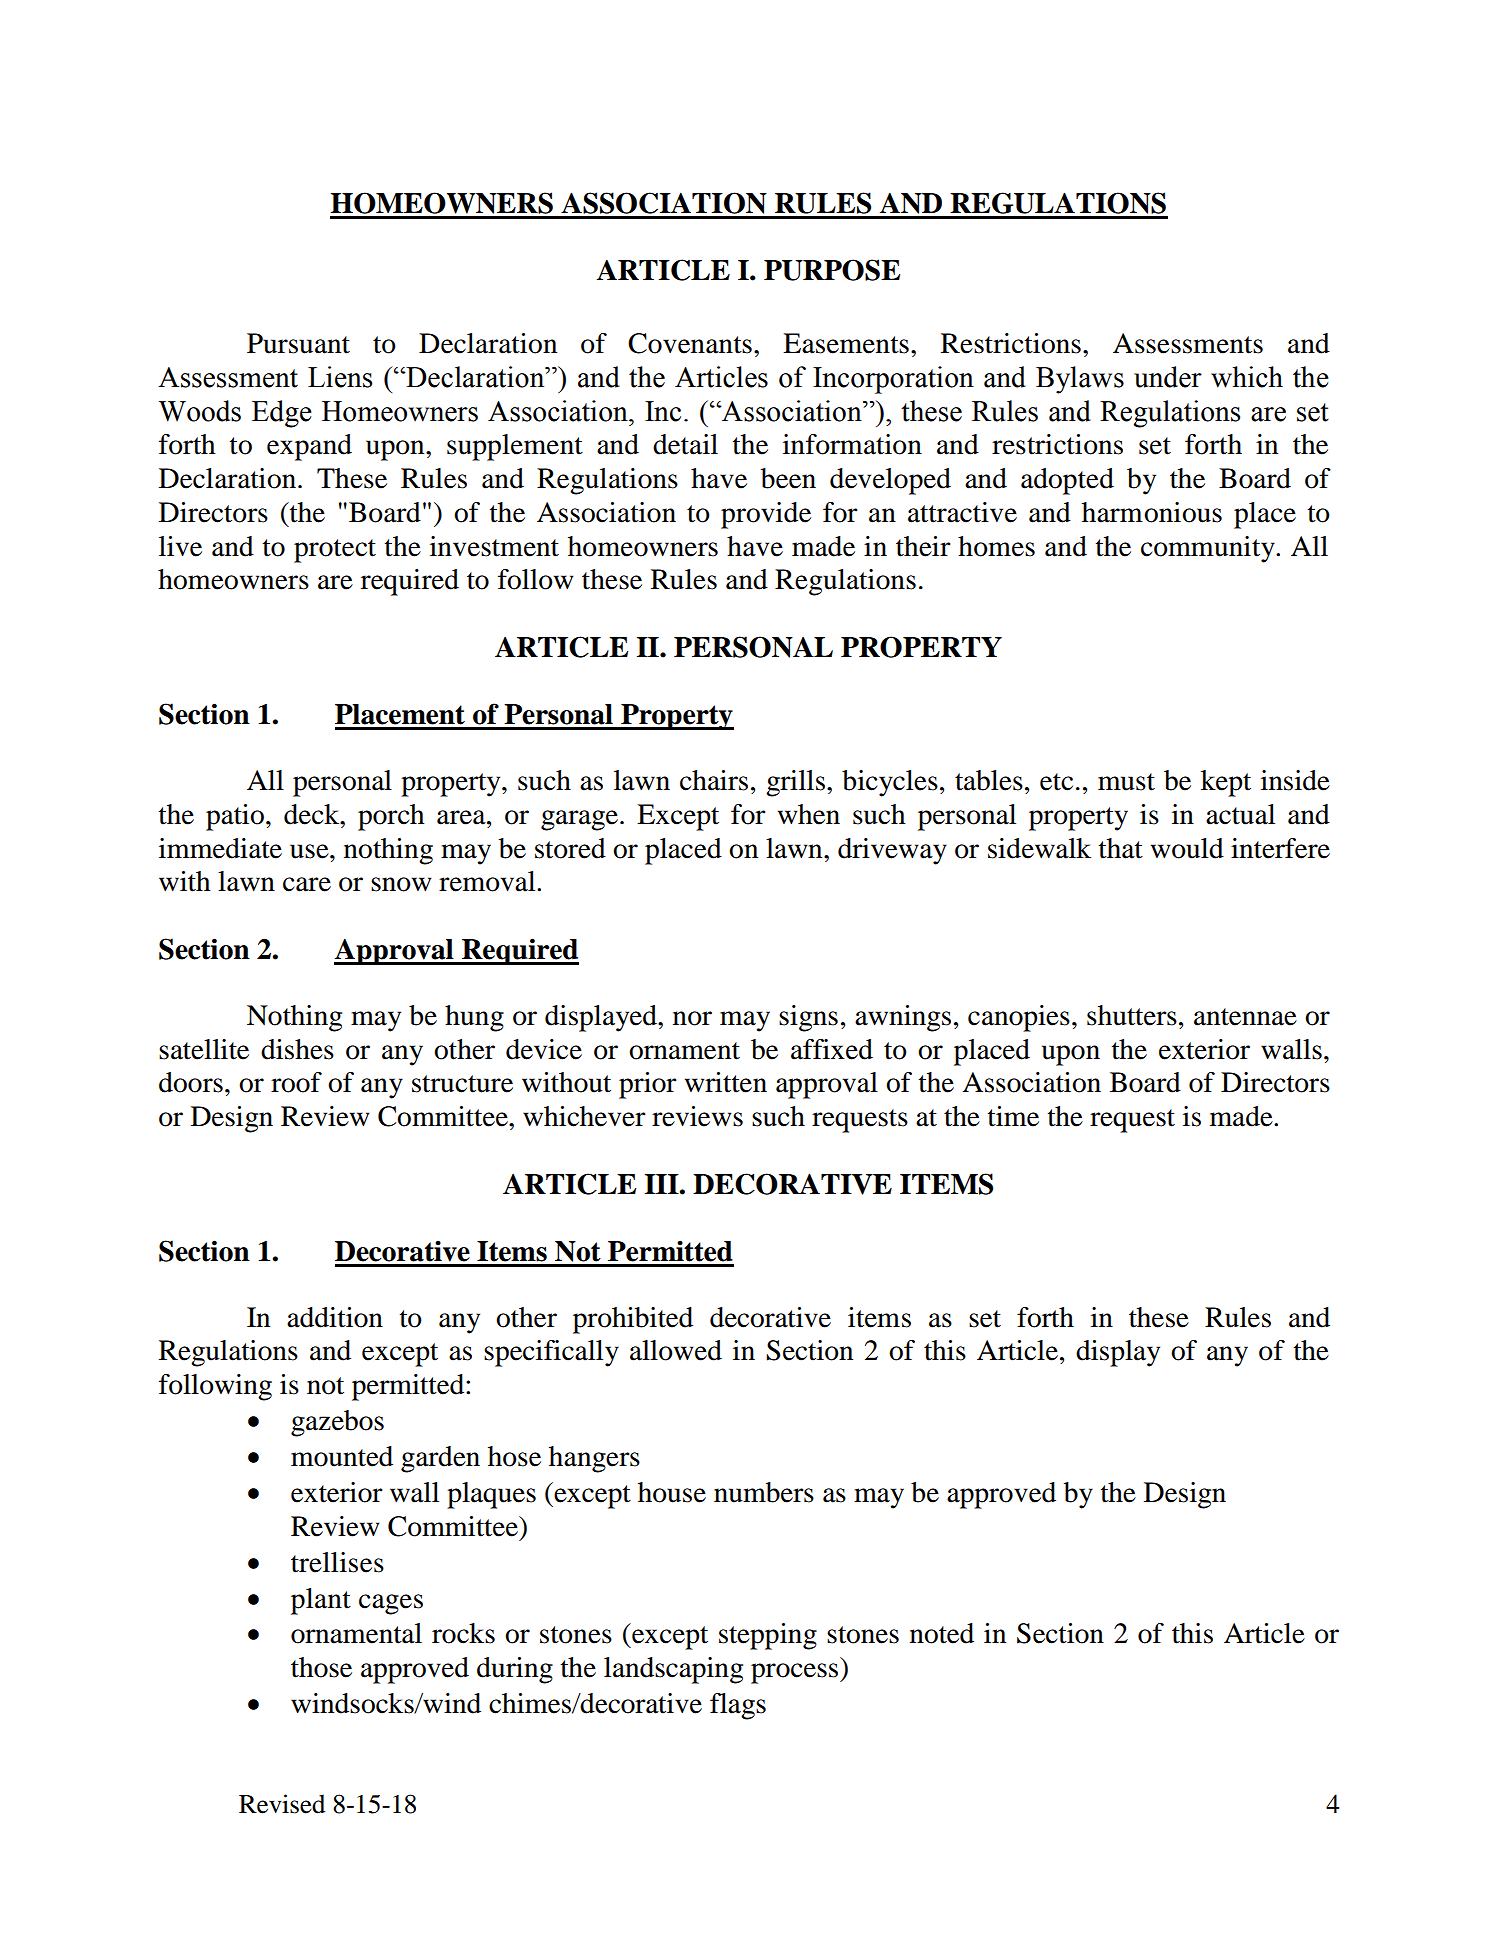 This screenshot has height=1938, width=1498. I want to click on noted, so click(942, 1633).
